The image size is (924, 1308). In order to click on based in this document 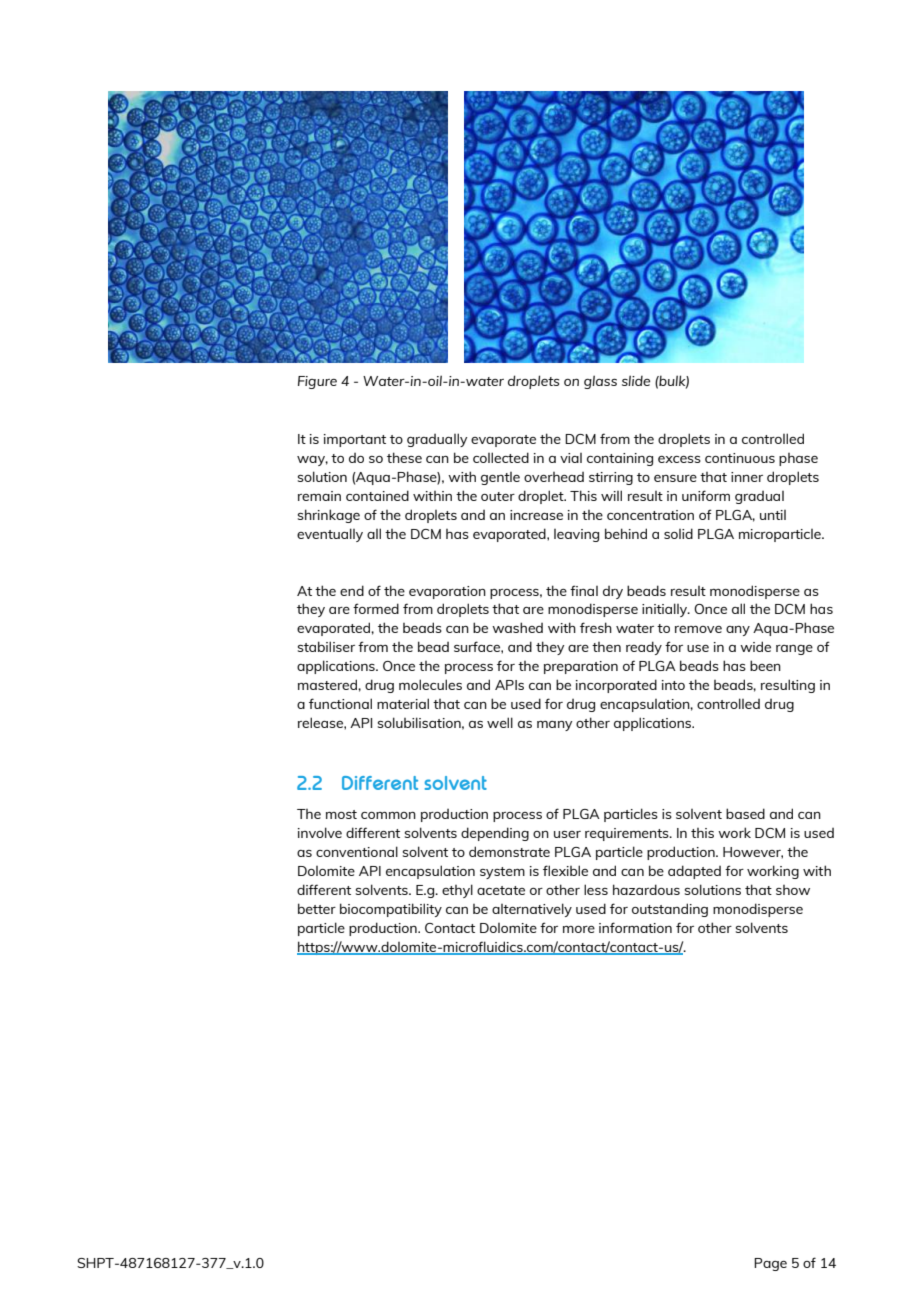, I will do `click(745, 813)`.
